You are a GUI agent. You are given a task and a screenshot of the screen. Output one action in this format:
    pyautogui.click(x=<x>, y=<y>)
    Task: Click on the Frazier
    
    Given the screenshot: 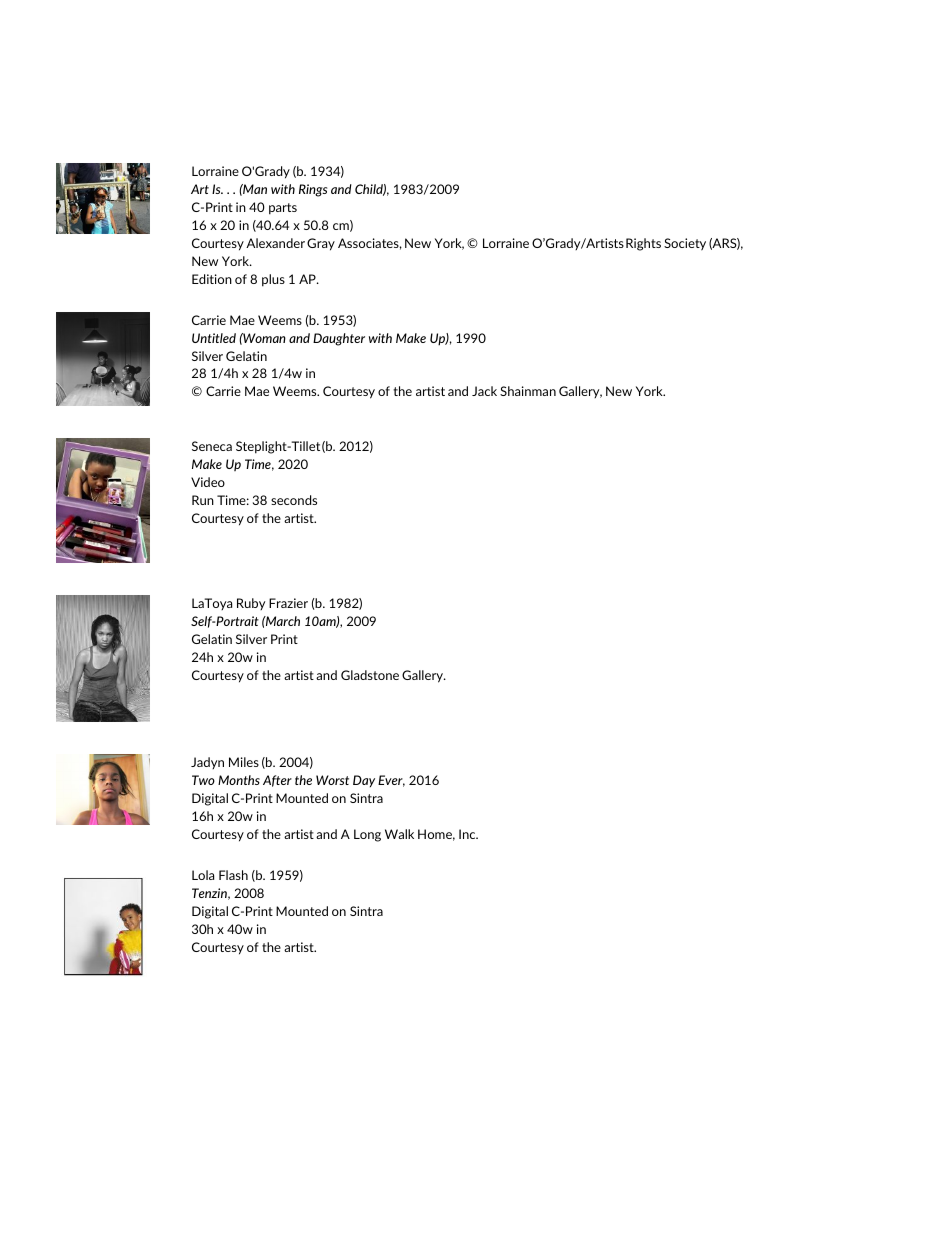 What is the action you would take?
    pyautogui.click(x=288, y=603)
